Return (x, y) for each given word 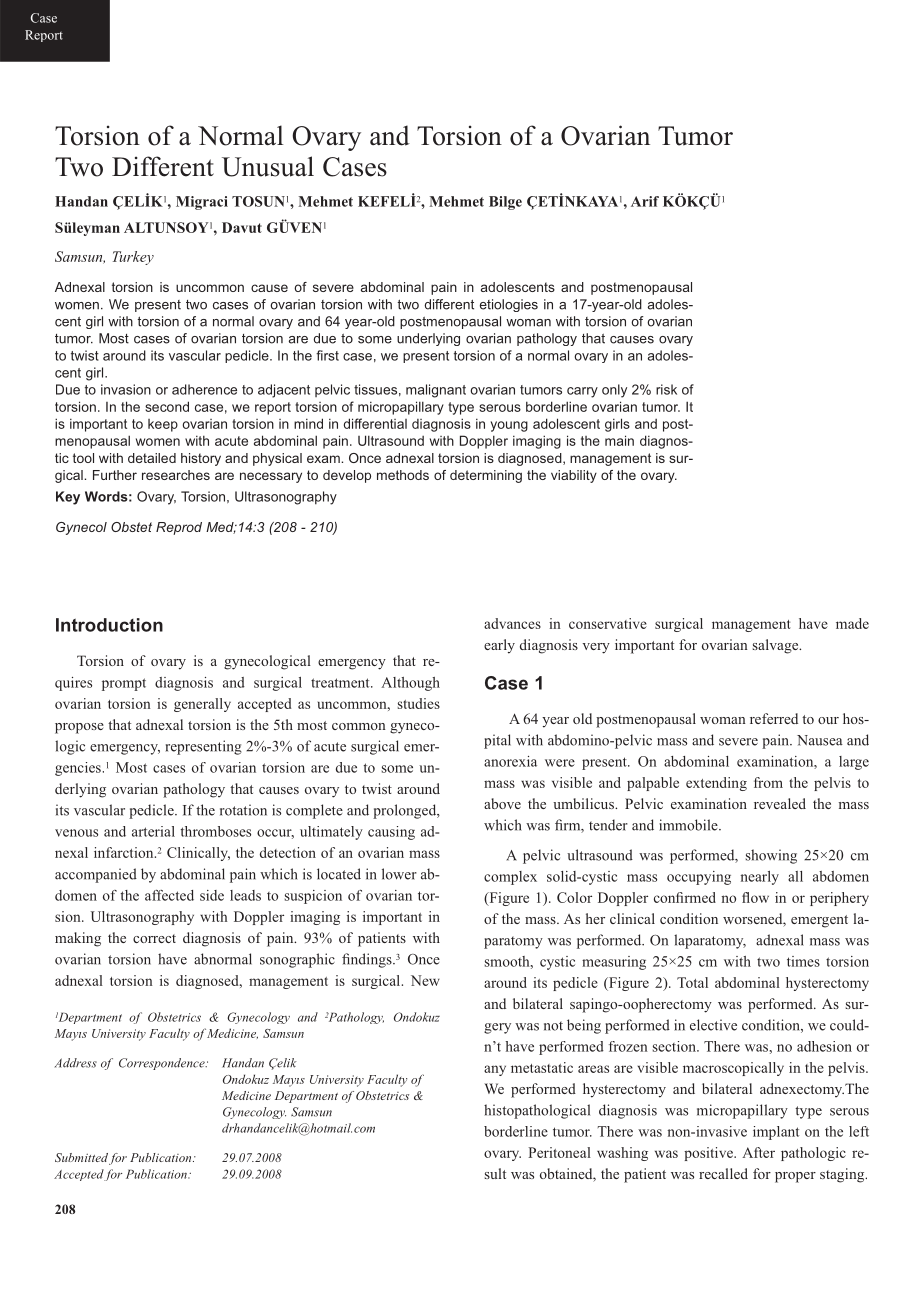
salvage (777, 646)
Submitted (81, 1157)
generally (202, 705)
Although (410, 684)
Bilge (505, 203)
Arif (645, 201)
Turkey (133, 258)
